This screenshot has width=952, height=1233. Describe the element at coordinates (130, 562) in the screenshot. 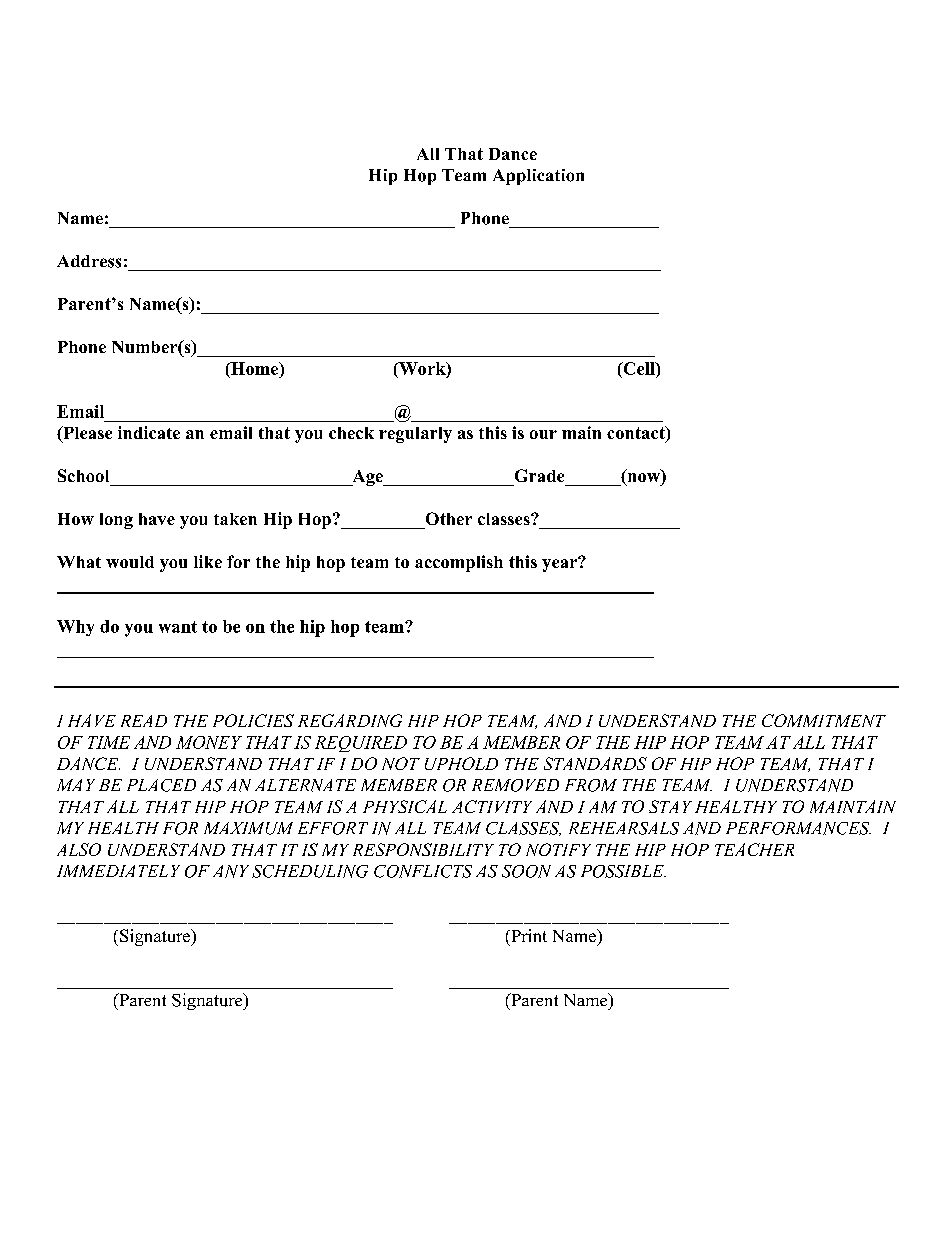

I see `would` at that location.
